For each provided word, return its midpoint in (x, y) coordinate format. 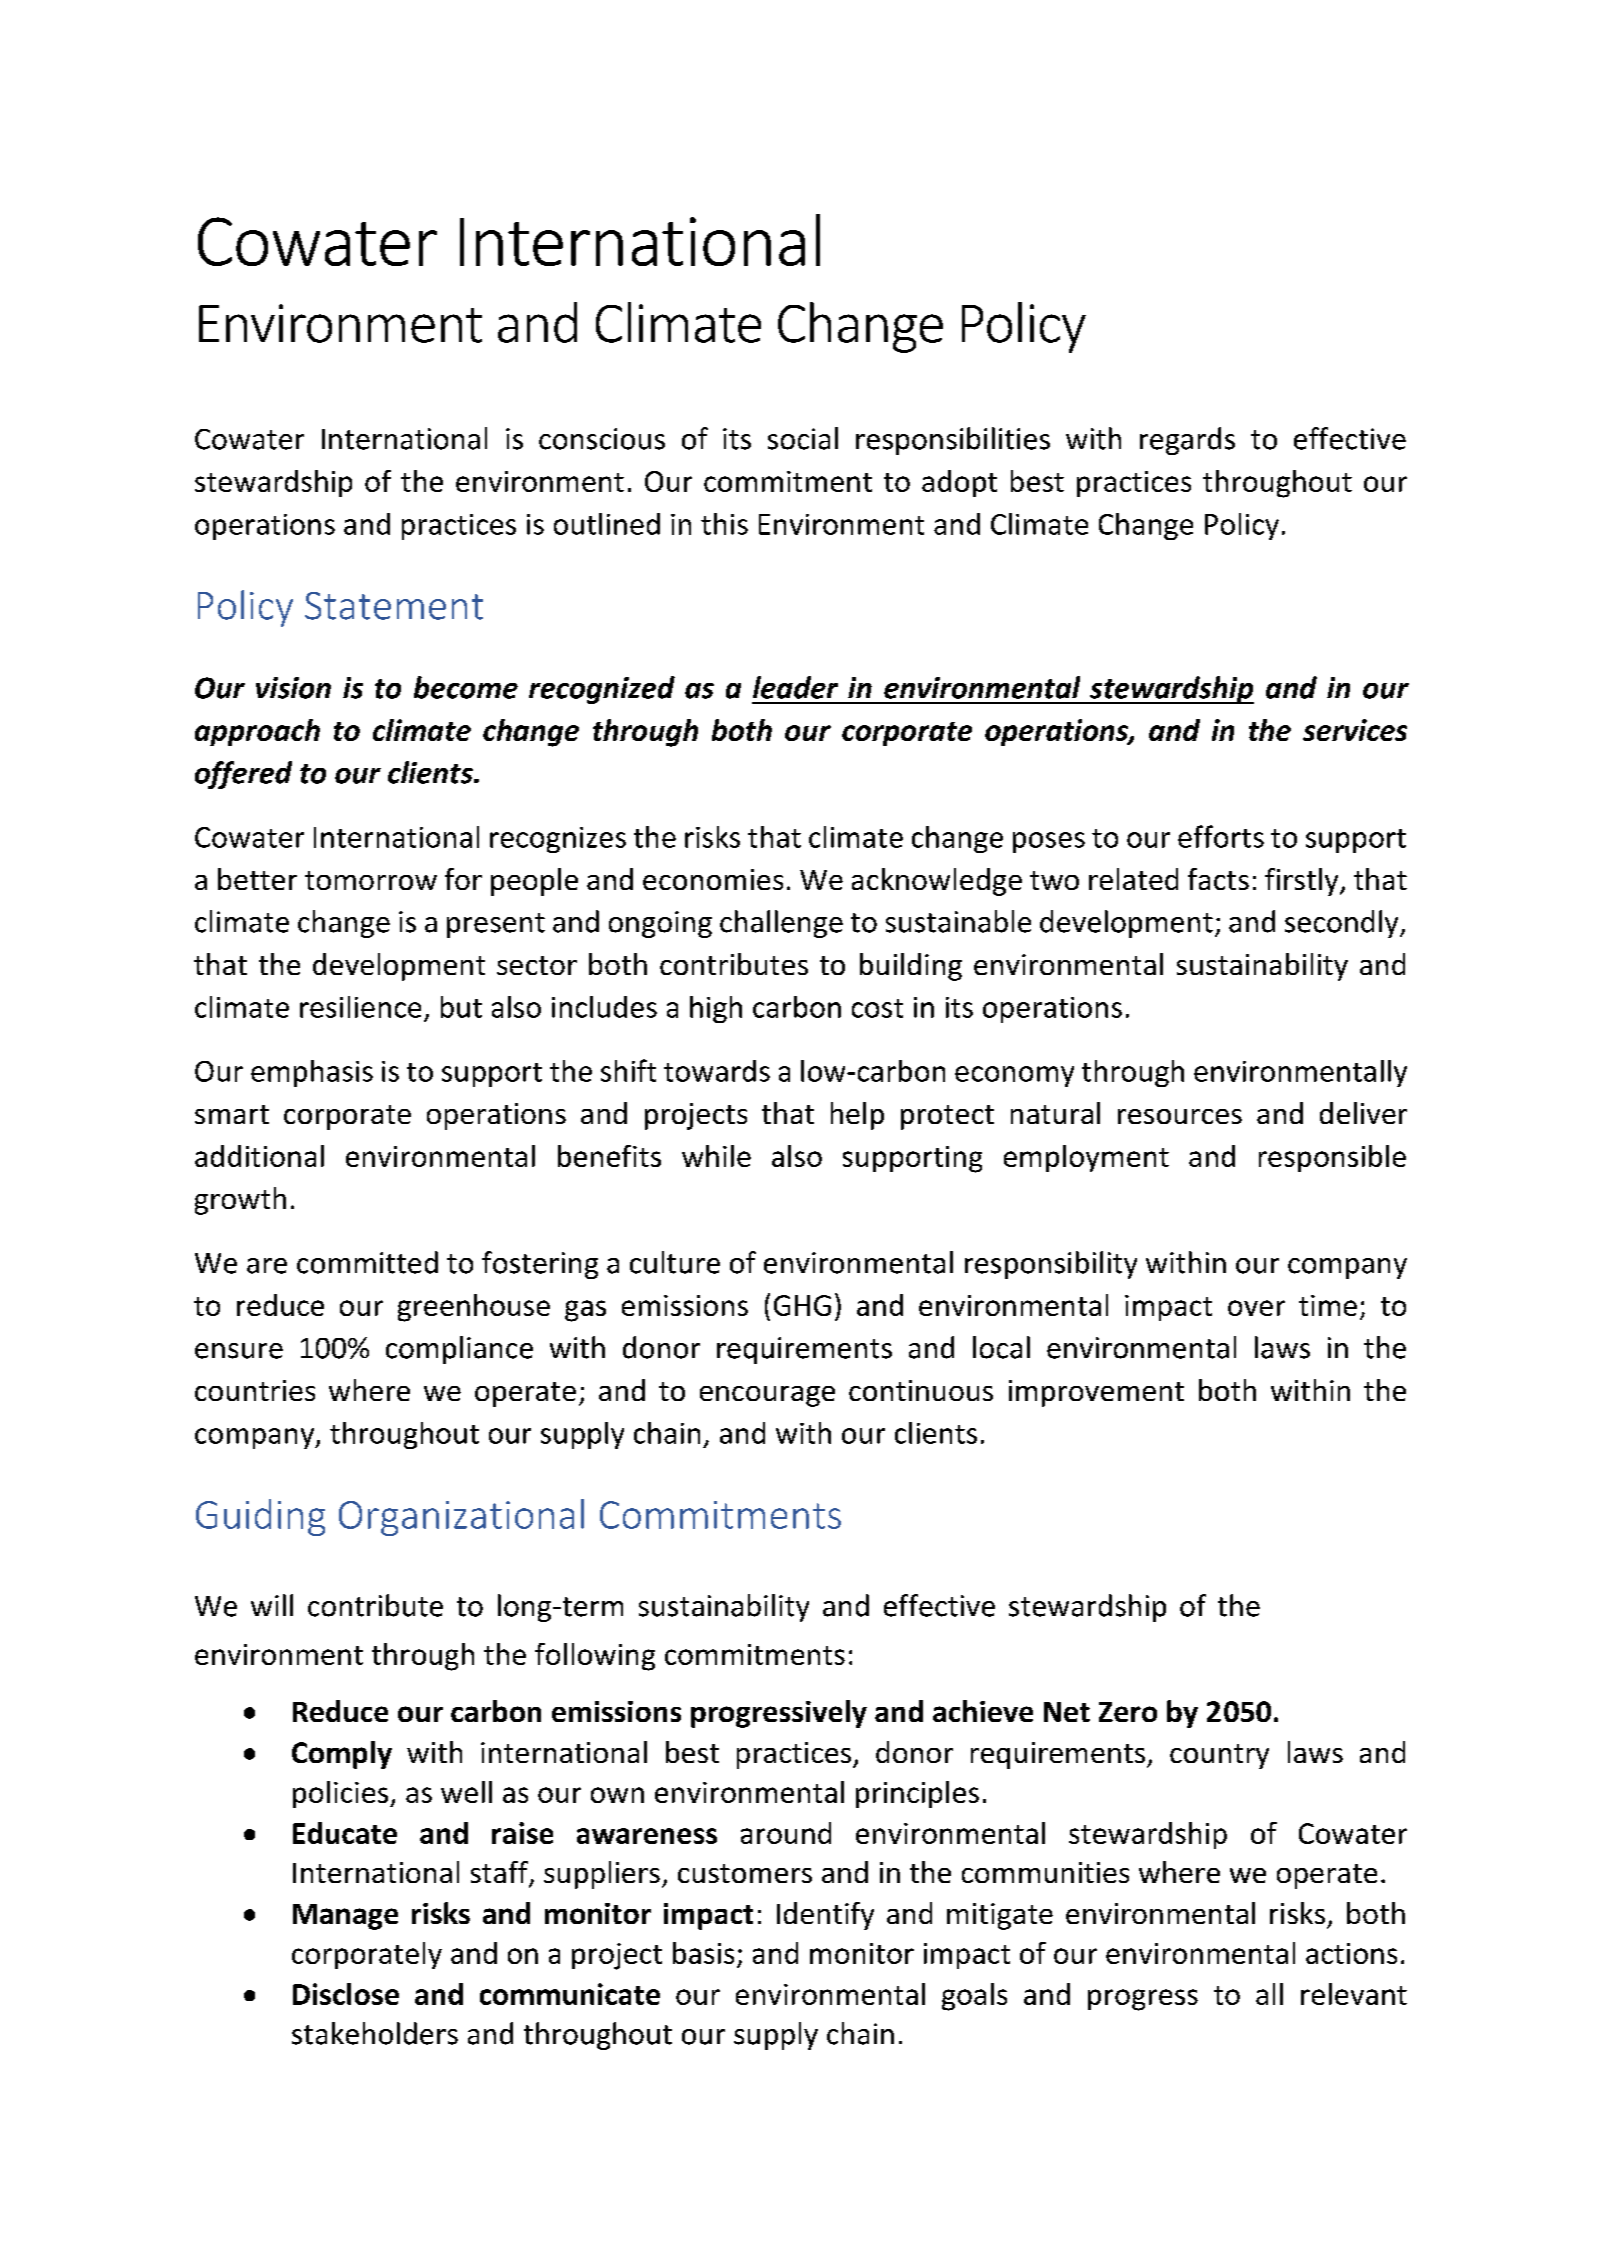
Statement (394, 606)
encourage (767, 1396)
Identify (825, 1916)
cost (877, 1008)
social (803, 438)
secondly (1343, 924)
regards (1187, 441)
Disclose (346, 1994)
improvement (1096, 1393)
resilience (360, 1007)
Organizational (461, 1517)
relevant (1354, 1994)
